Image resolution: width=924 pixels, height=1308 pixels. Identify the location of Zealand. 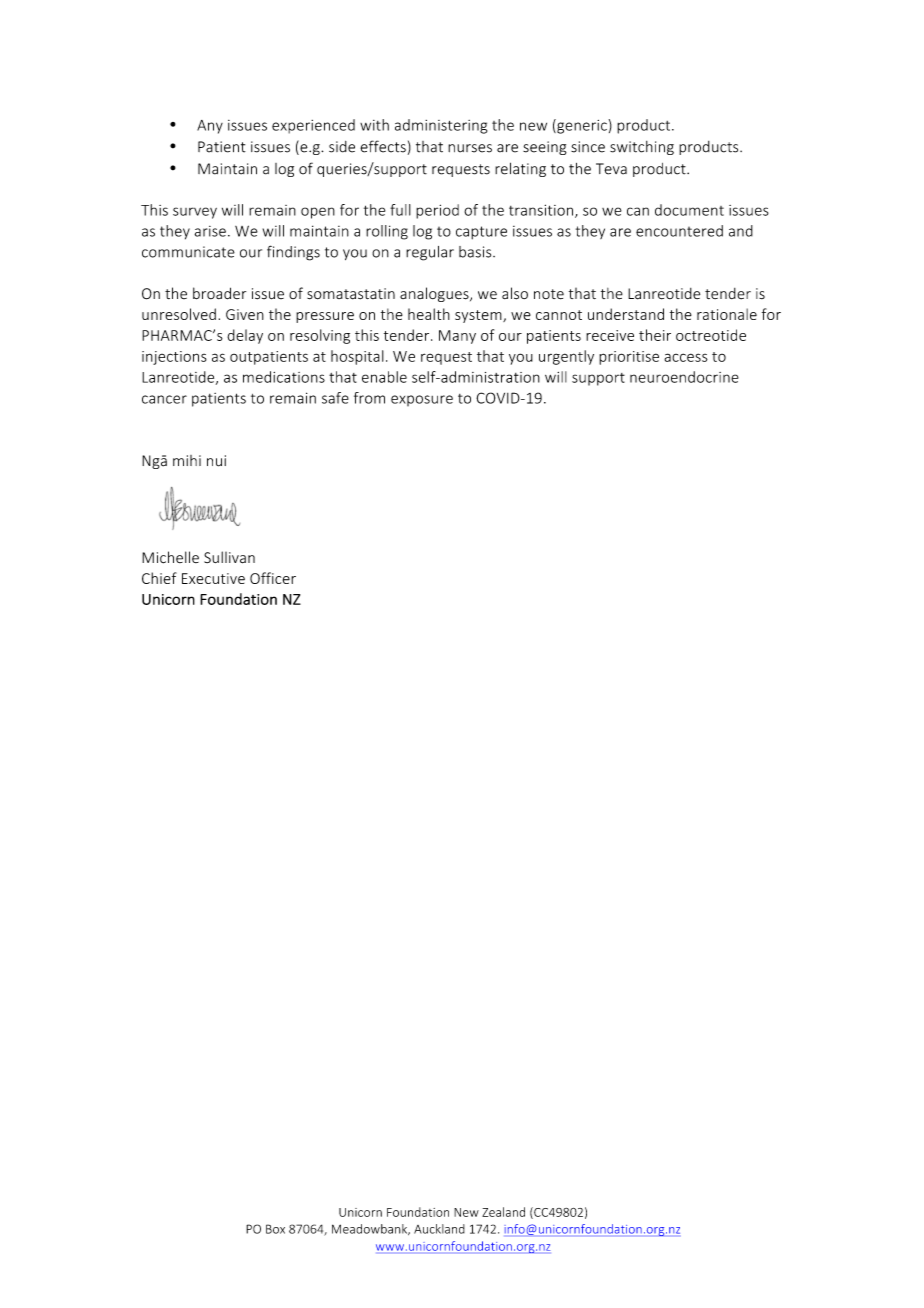
(503, 1212).
